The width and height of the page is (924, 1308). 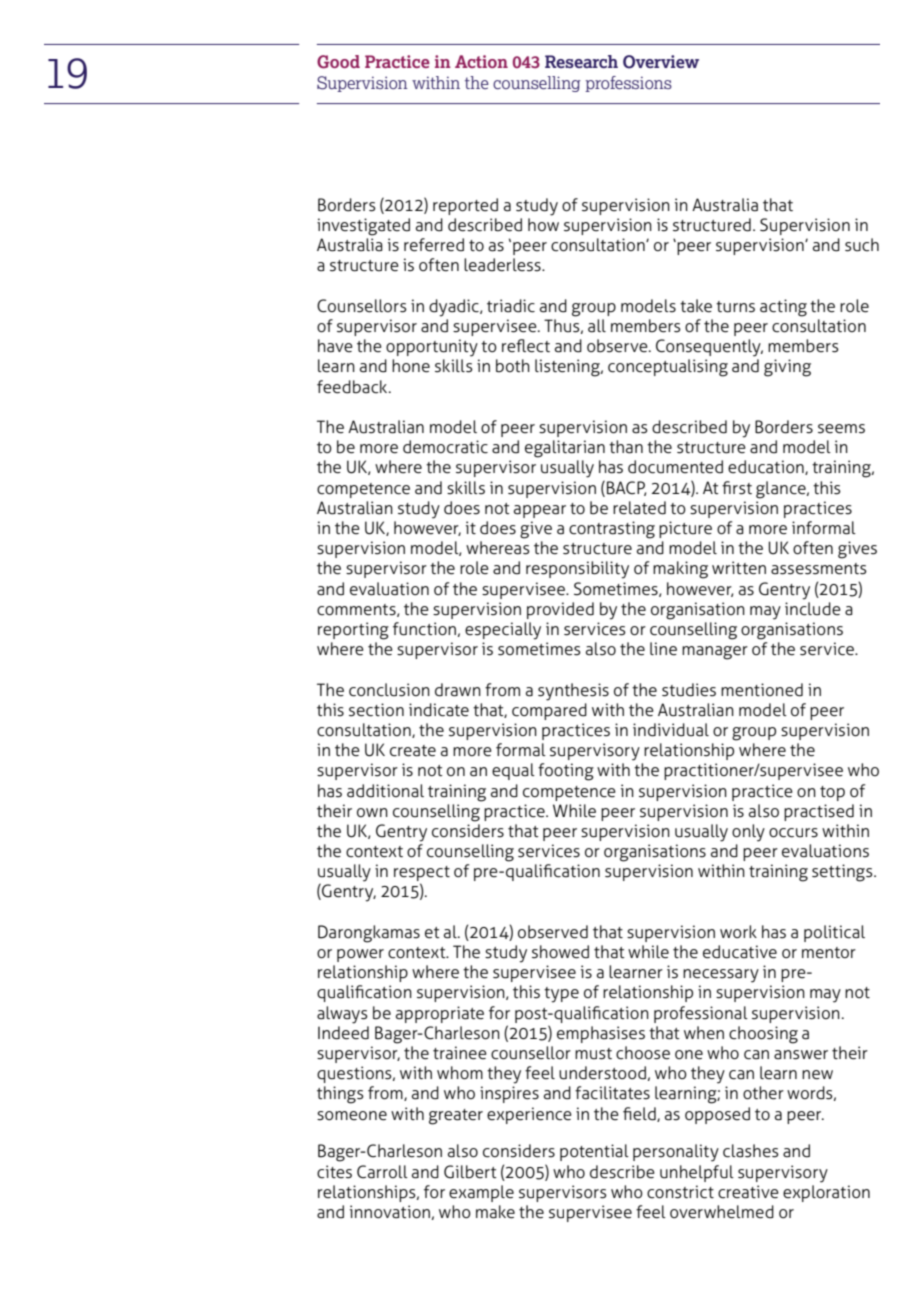 I want to click on footing, so click(x=566, y=772).
